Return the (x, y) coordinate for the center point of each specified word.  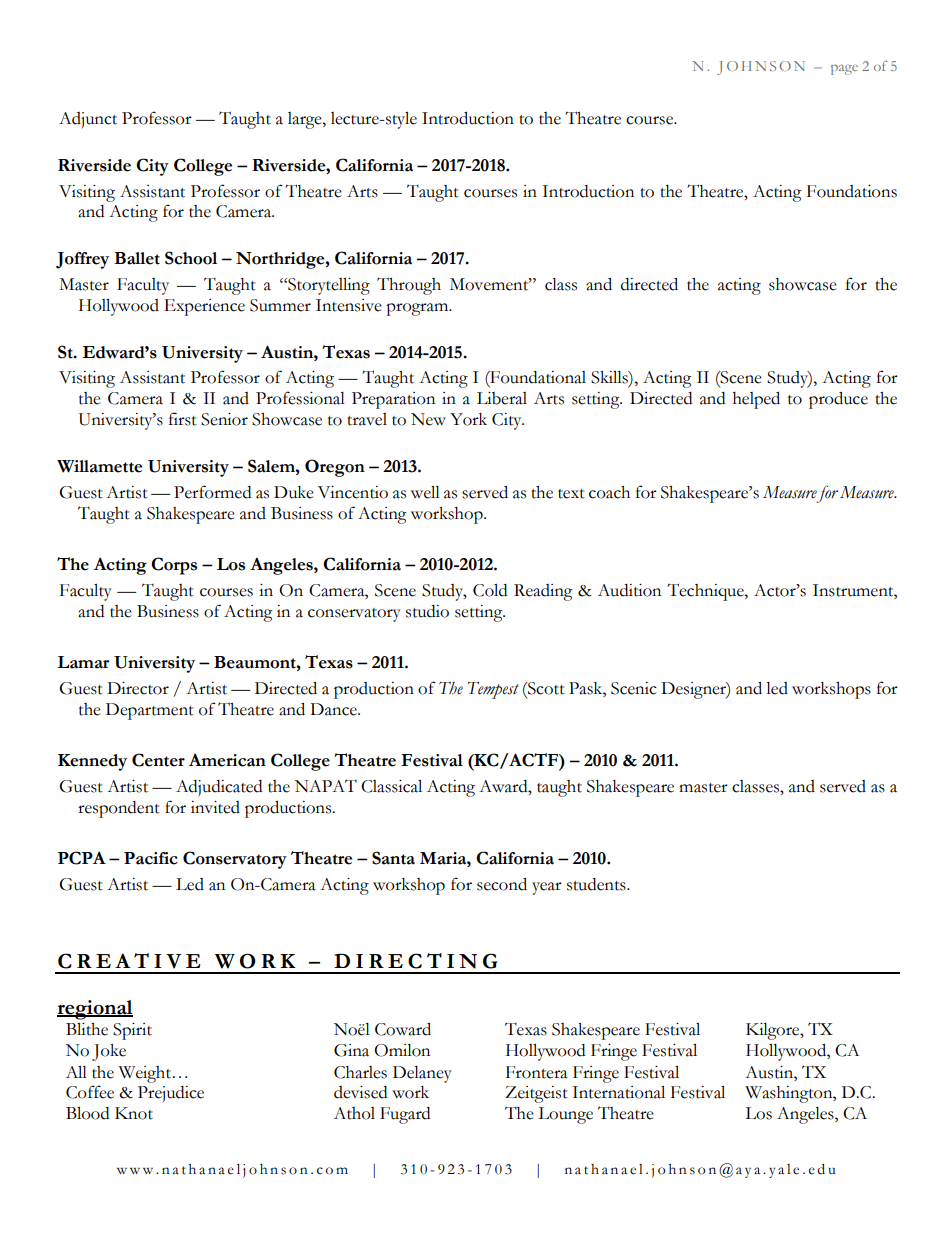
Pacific (151, 858)
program (418, 309)
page (844, 69)
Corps (174, 566)
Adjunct (88, 120)
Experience (204, 307)
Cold (490, 590)
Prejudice (171, 1094)
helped (756, 400)
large (306, 120)
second (502, 884)
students (597, 884)
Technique (706, 592)
